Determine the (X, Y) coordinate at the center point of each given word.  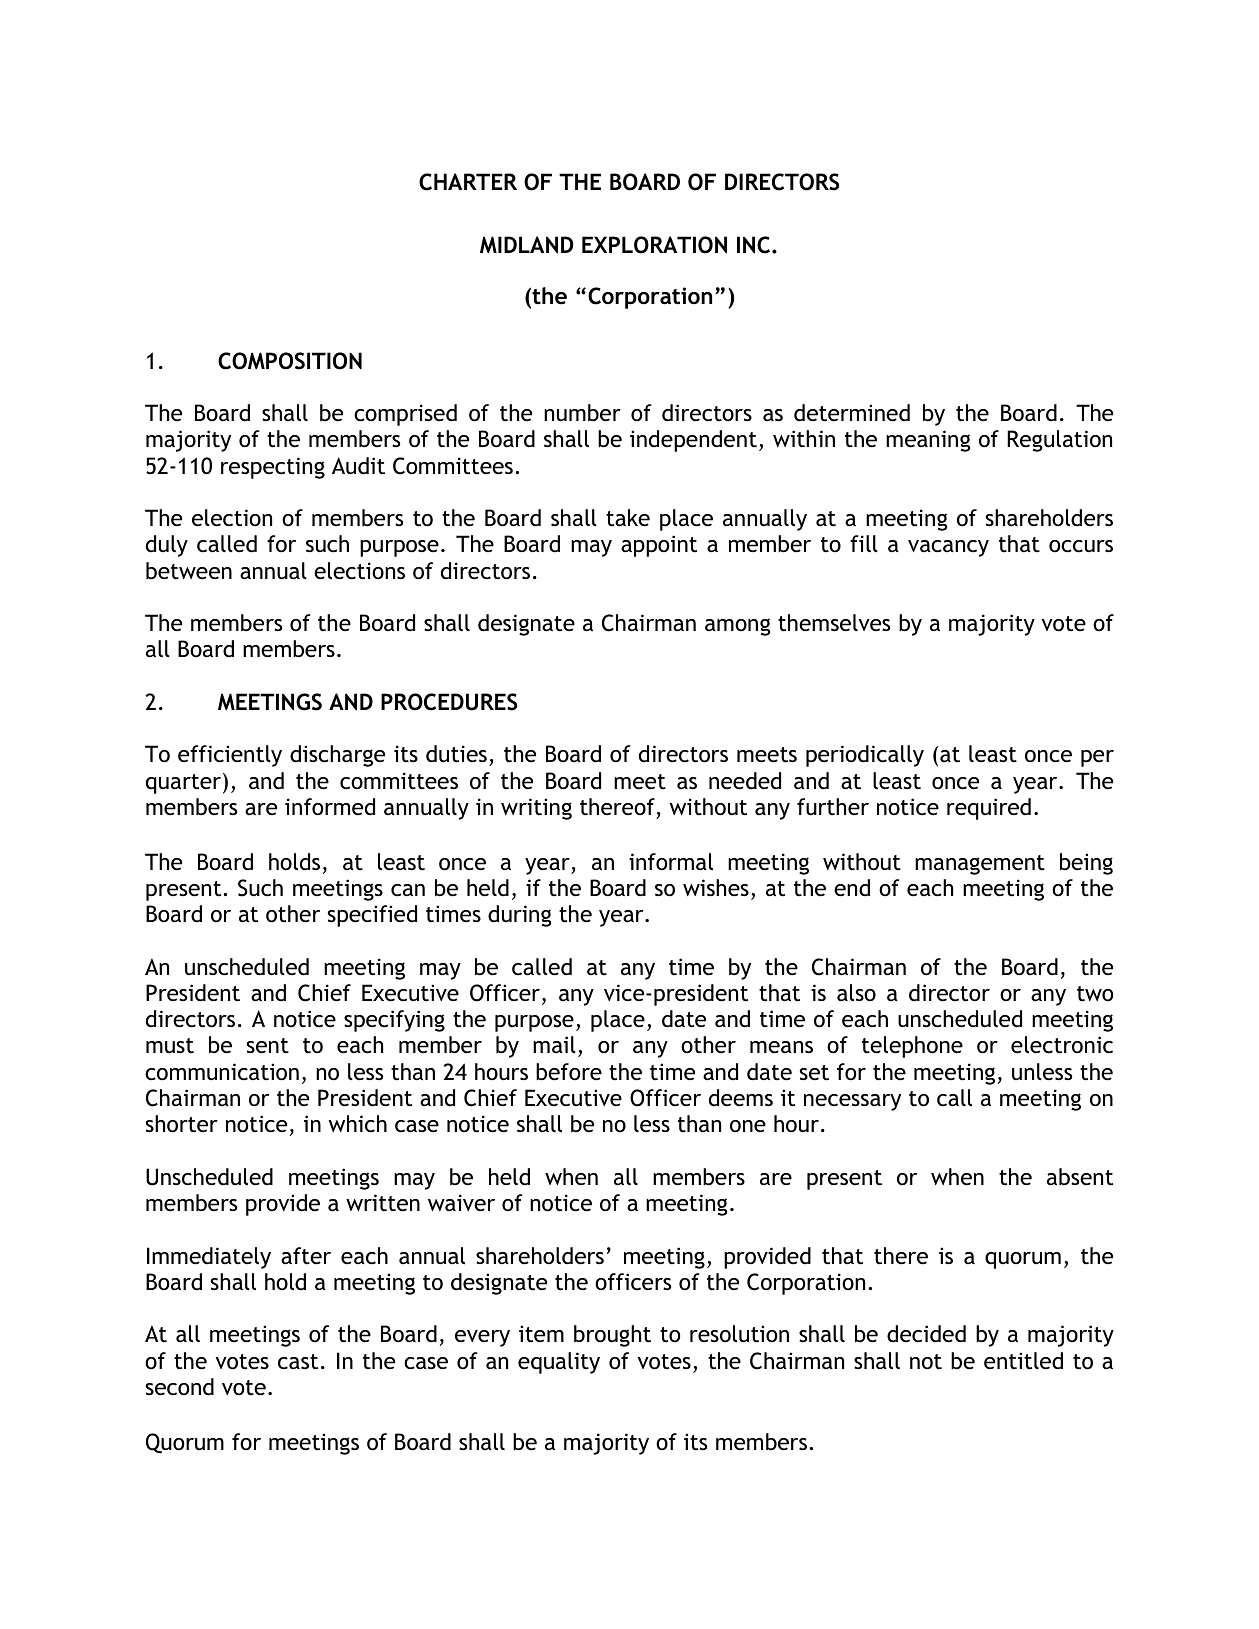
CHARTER (468, 182)
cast (298, 1362)
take (628, 518)
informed (330, 807)
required (989, 809)
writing (536, 809)
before (569, 1072)
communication (222, 1072)
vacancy (948, 548)
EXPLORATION (654, 245)
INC (755, 245)
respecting (273, 468)
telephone (912, 1047)
